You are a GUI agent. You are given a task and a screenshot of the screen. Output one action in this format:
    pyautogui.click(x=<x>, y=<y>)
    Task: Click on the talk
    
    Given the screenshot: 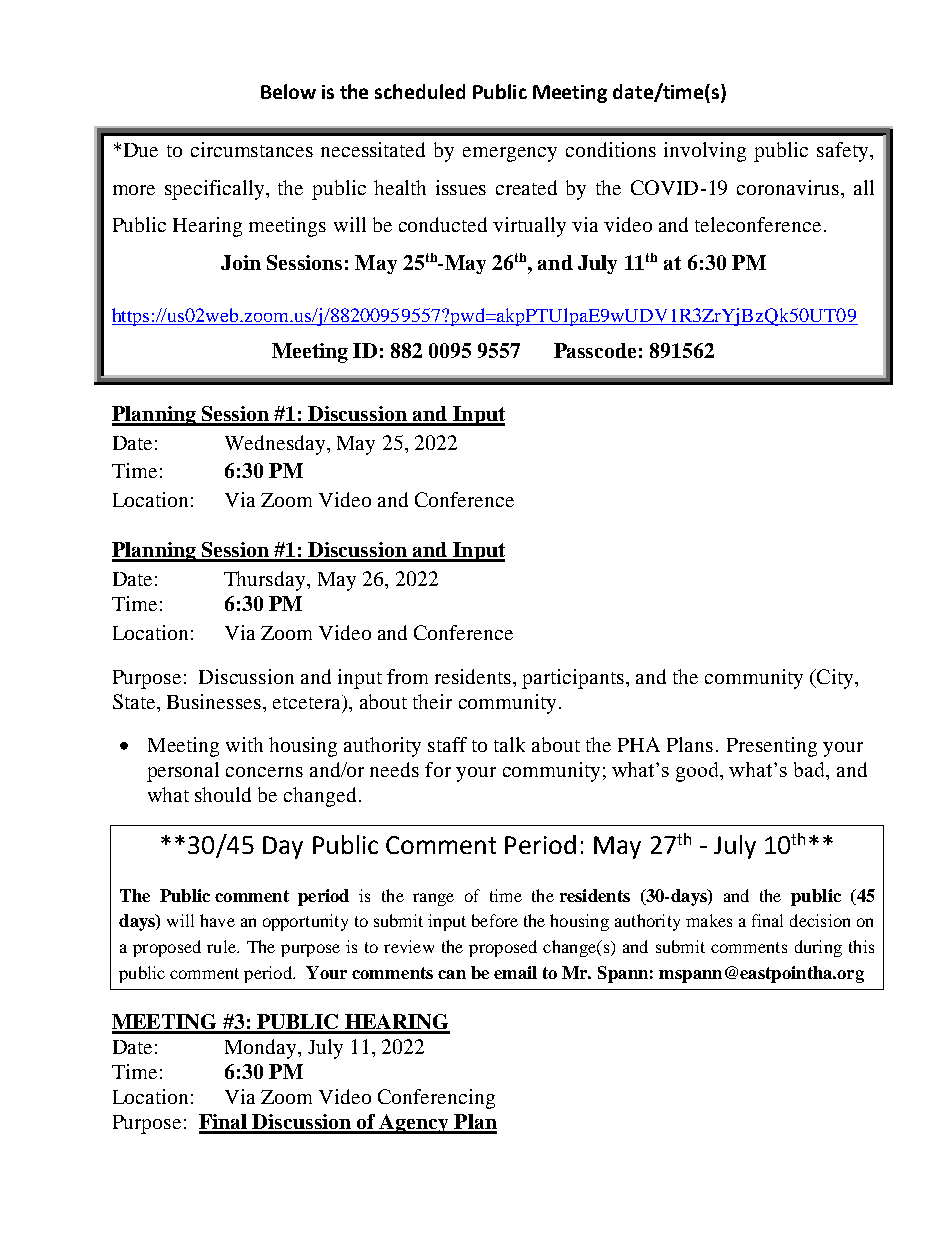 What is the action you would take?
    pyautogui.click(x=509, y=744)
